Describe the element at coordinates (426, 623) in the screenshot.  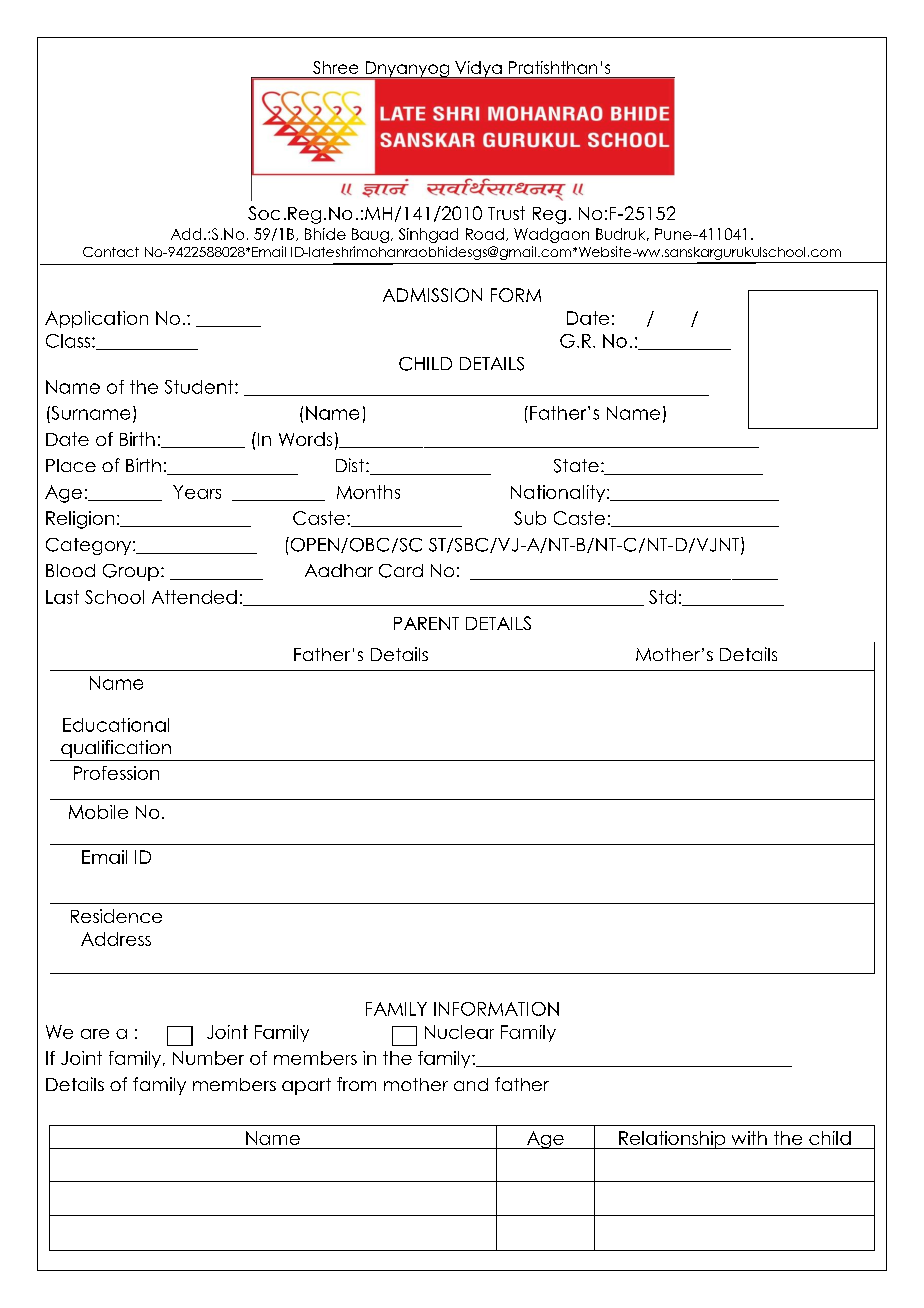
I see `PARENT` at that location.
